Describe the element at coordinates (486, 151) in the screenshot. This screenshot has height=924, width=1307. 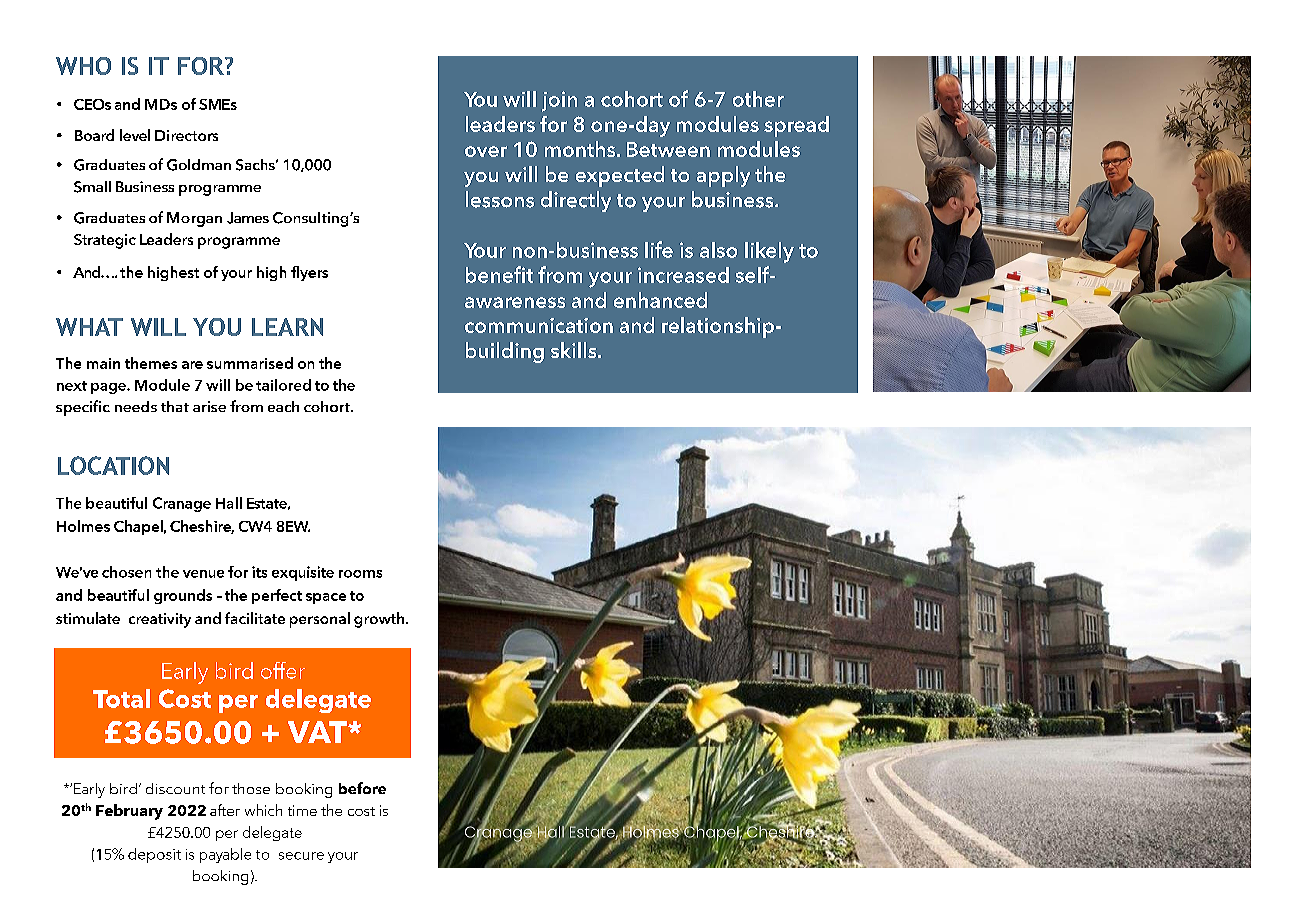
I see `over` at that location.
